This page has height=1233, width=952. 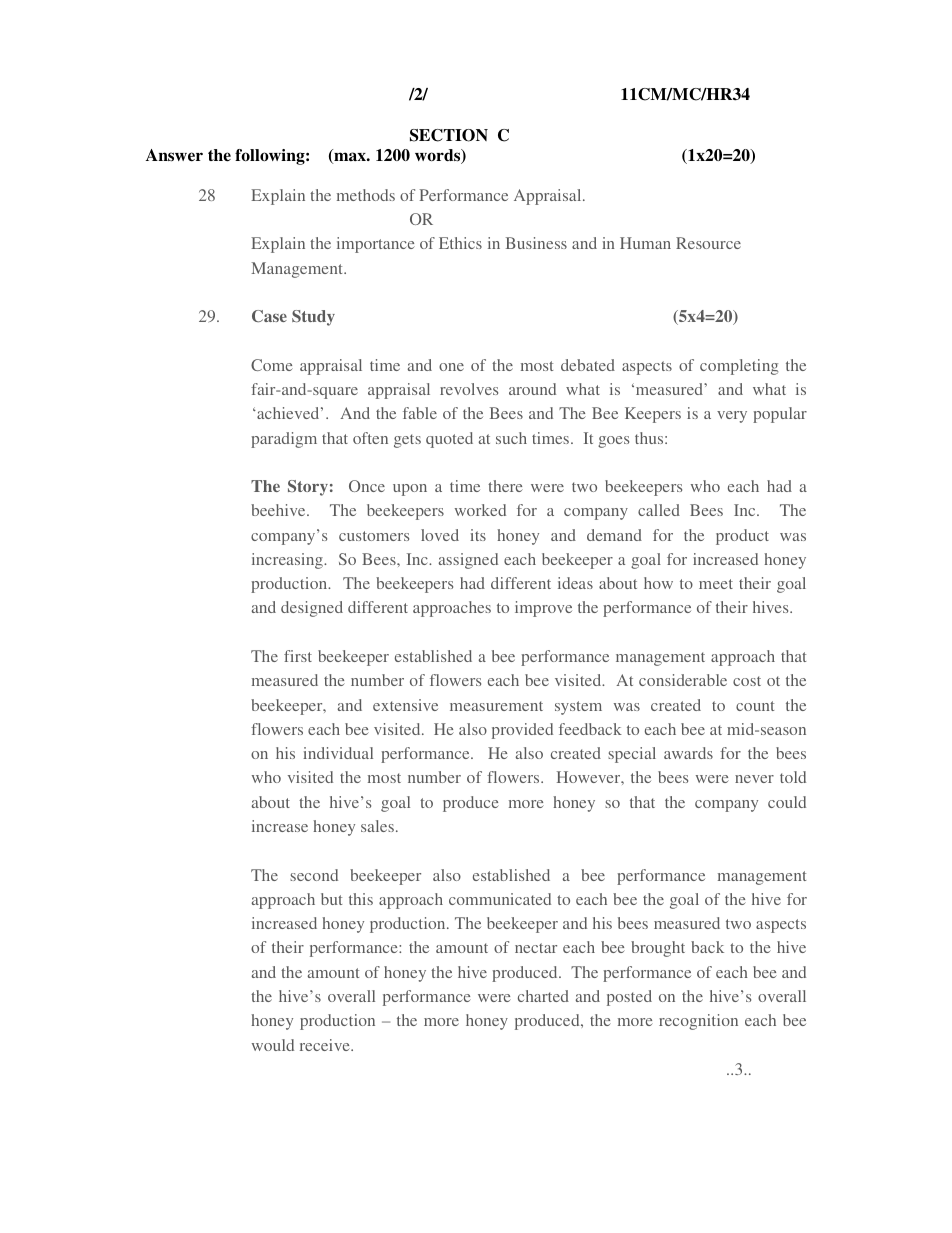 What do you see at coordinates (273, 1045) in the page?
I see `would` at bounding box center [273, 1045].
